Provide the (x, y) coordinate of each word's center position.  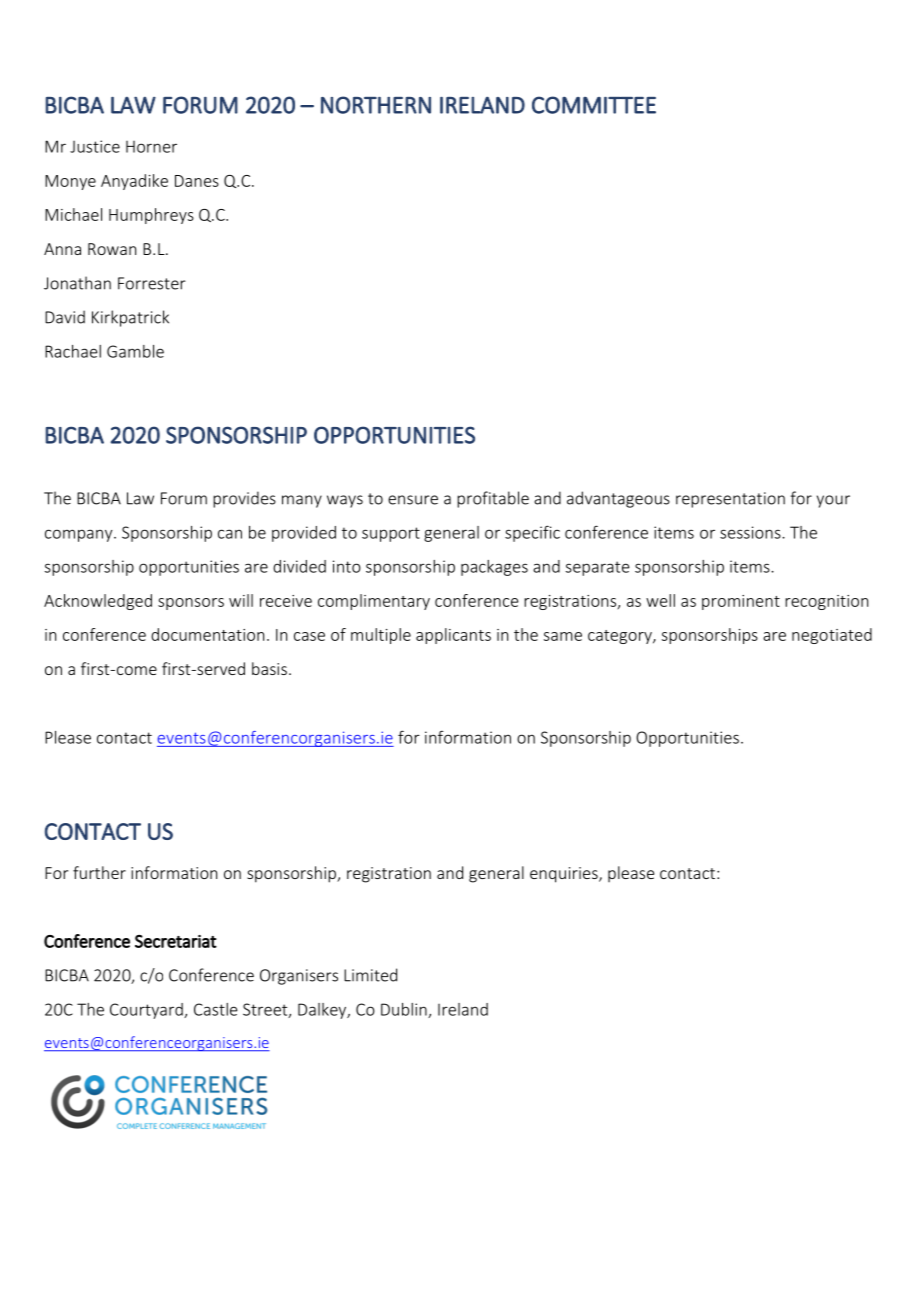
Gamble (135, 351)
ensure (413, 500)
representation (730, 500)
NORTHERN (376, 105)
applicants (453, 636)
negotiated (832, 636)
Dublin (405, 1010)
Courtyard (147, 1011)
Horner (151, 147)
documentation (207, 634)
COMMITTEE (594, 105)
